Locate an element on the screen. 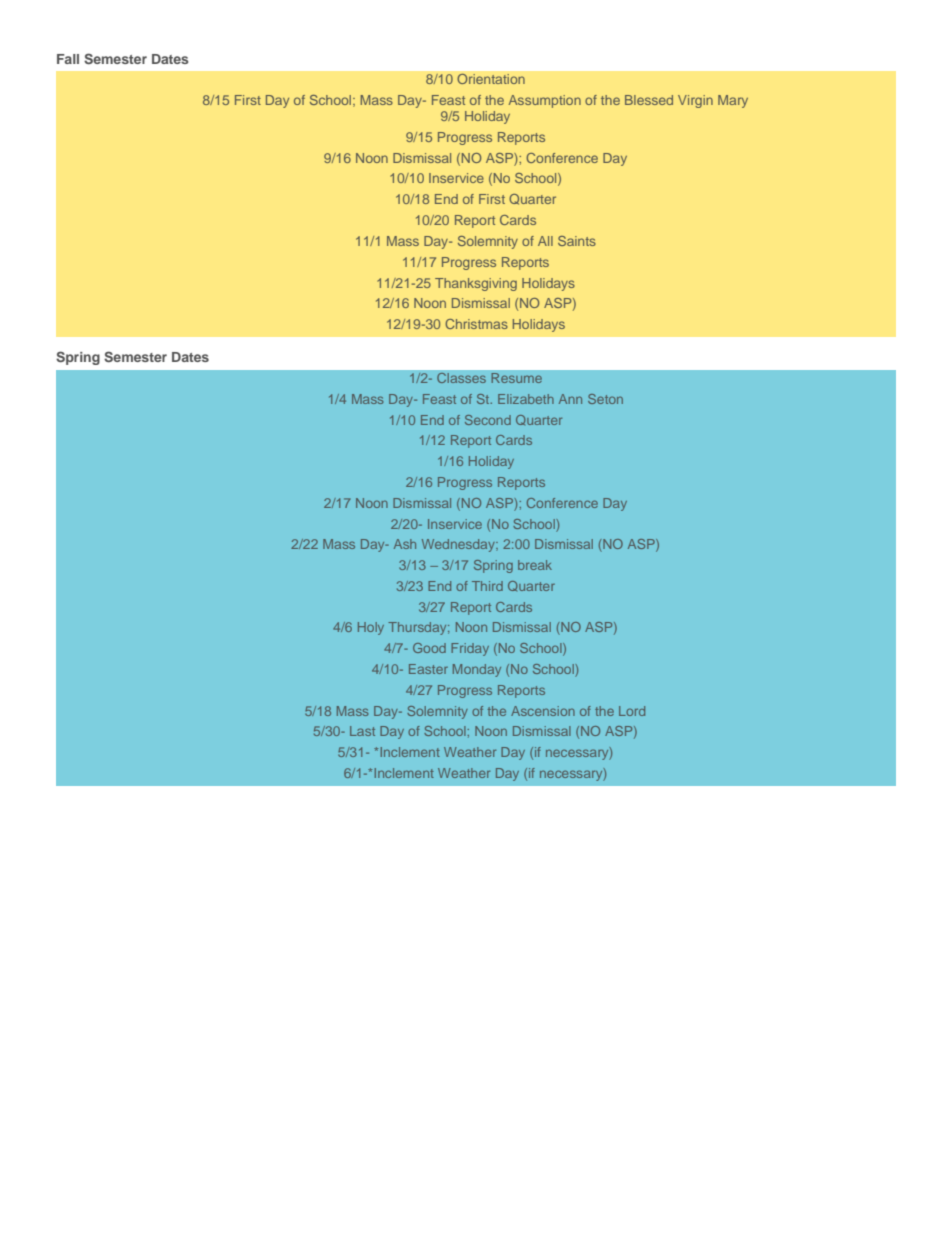  Friday is located at coordinates (470, 649).
